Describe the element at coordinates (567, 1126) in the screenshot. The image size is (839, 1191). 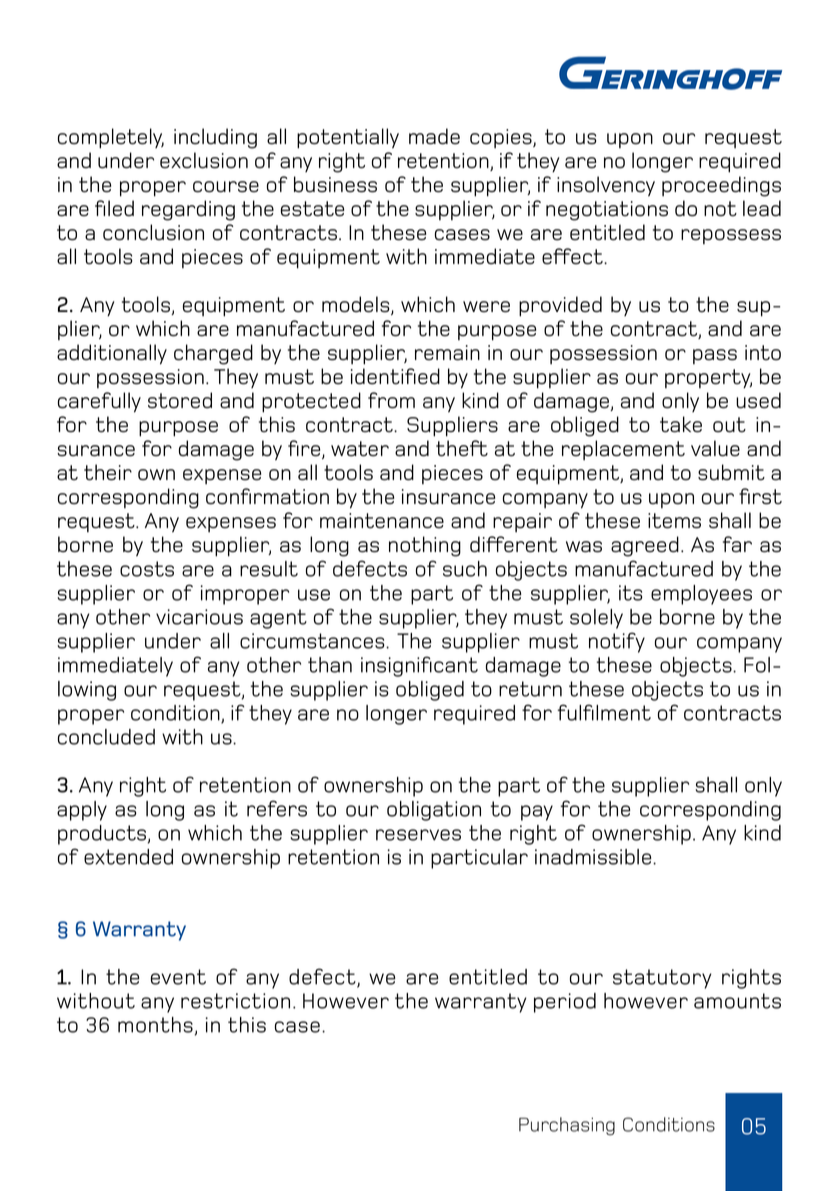
I see `Purchasing` at that location.
